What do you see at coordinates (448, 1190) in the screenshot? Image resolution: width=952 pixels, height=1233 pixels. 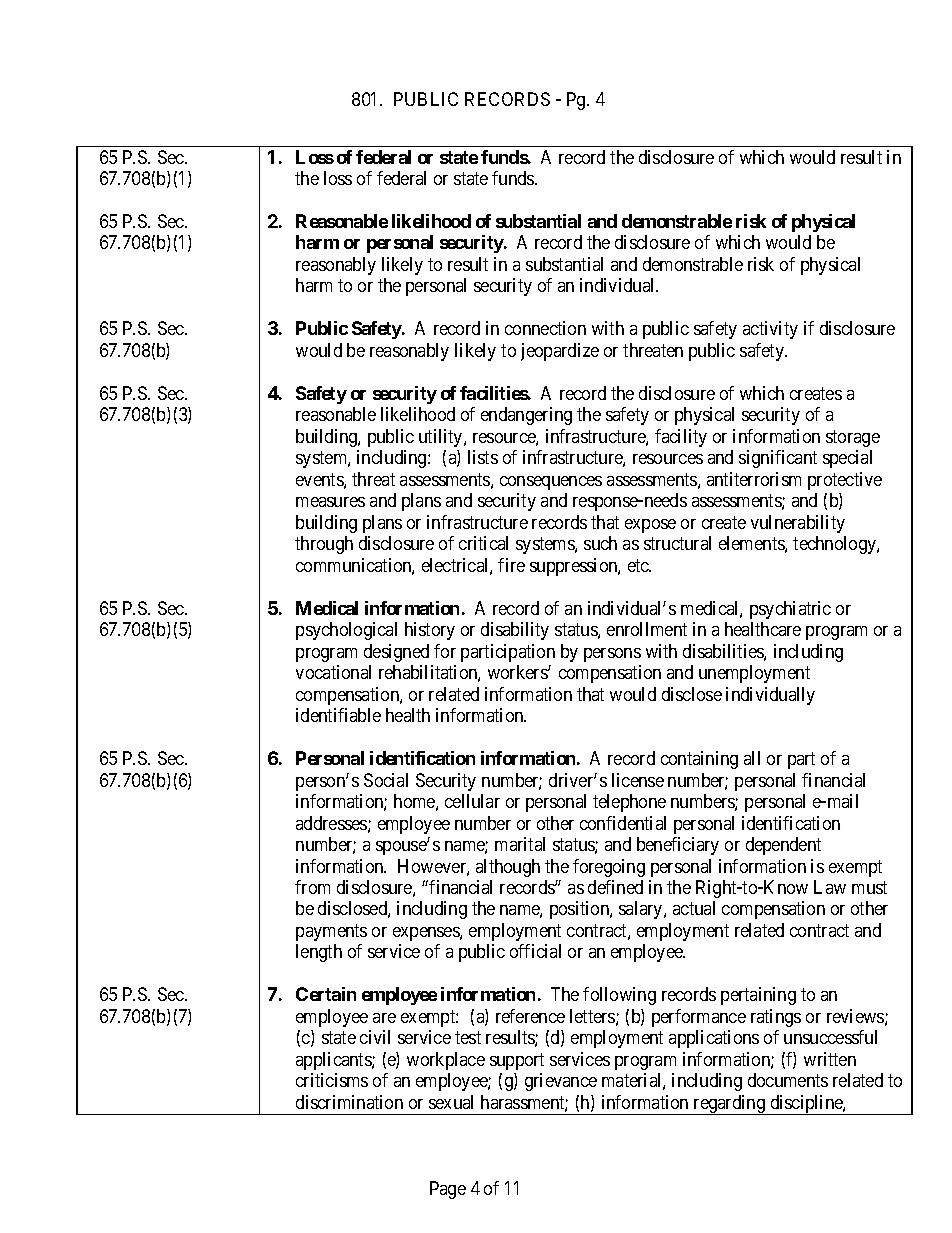 I see `Page` at bounding box center [448, 1190].
